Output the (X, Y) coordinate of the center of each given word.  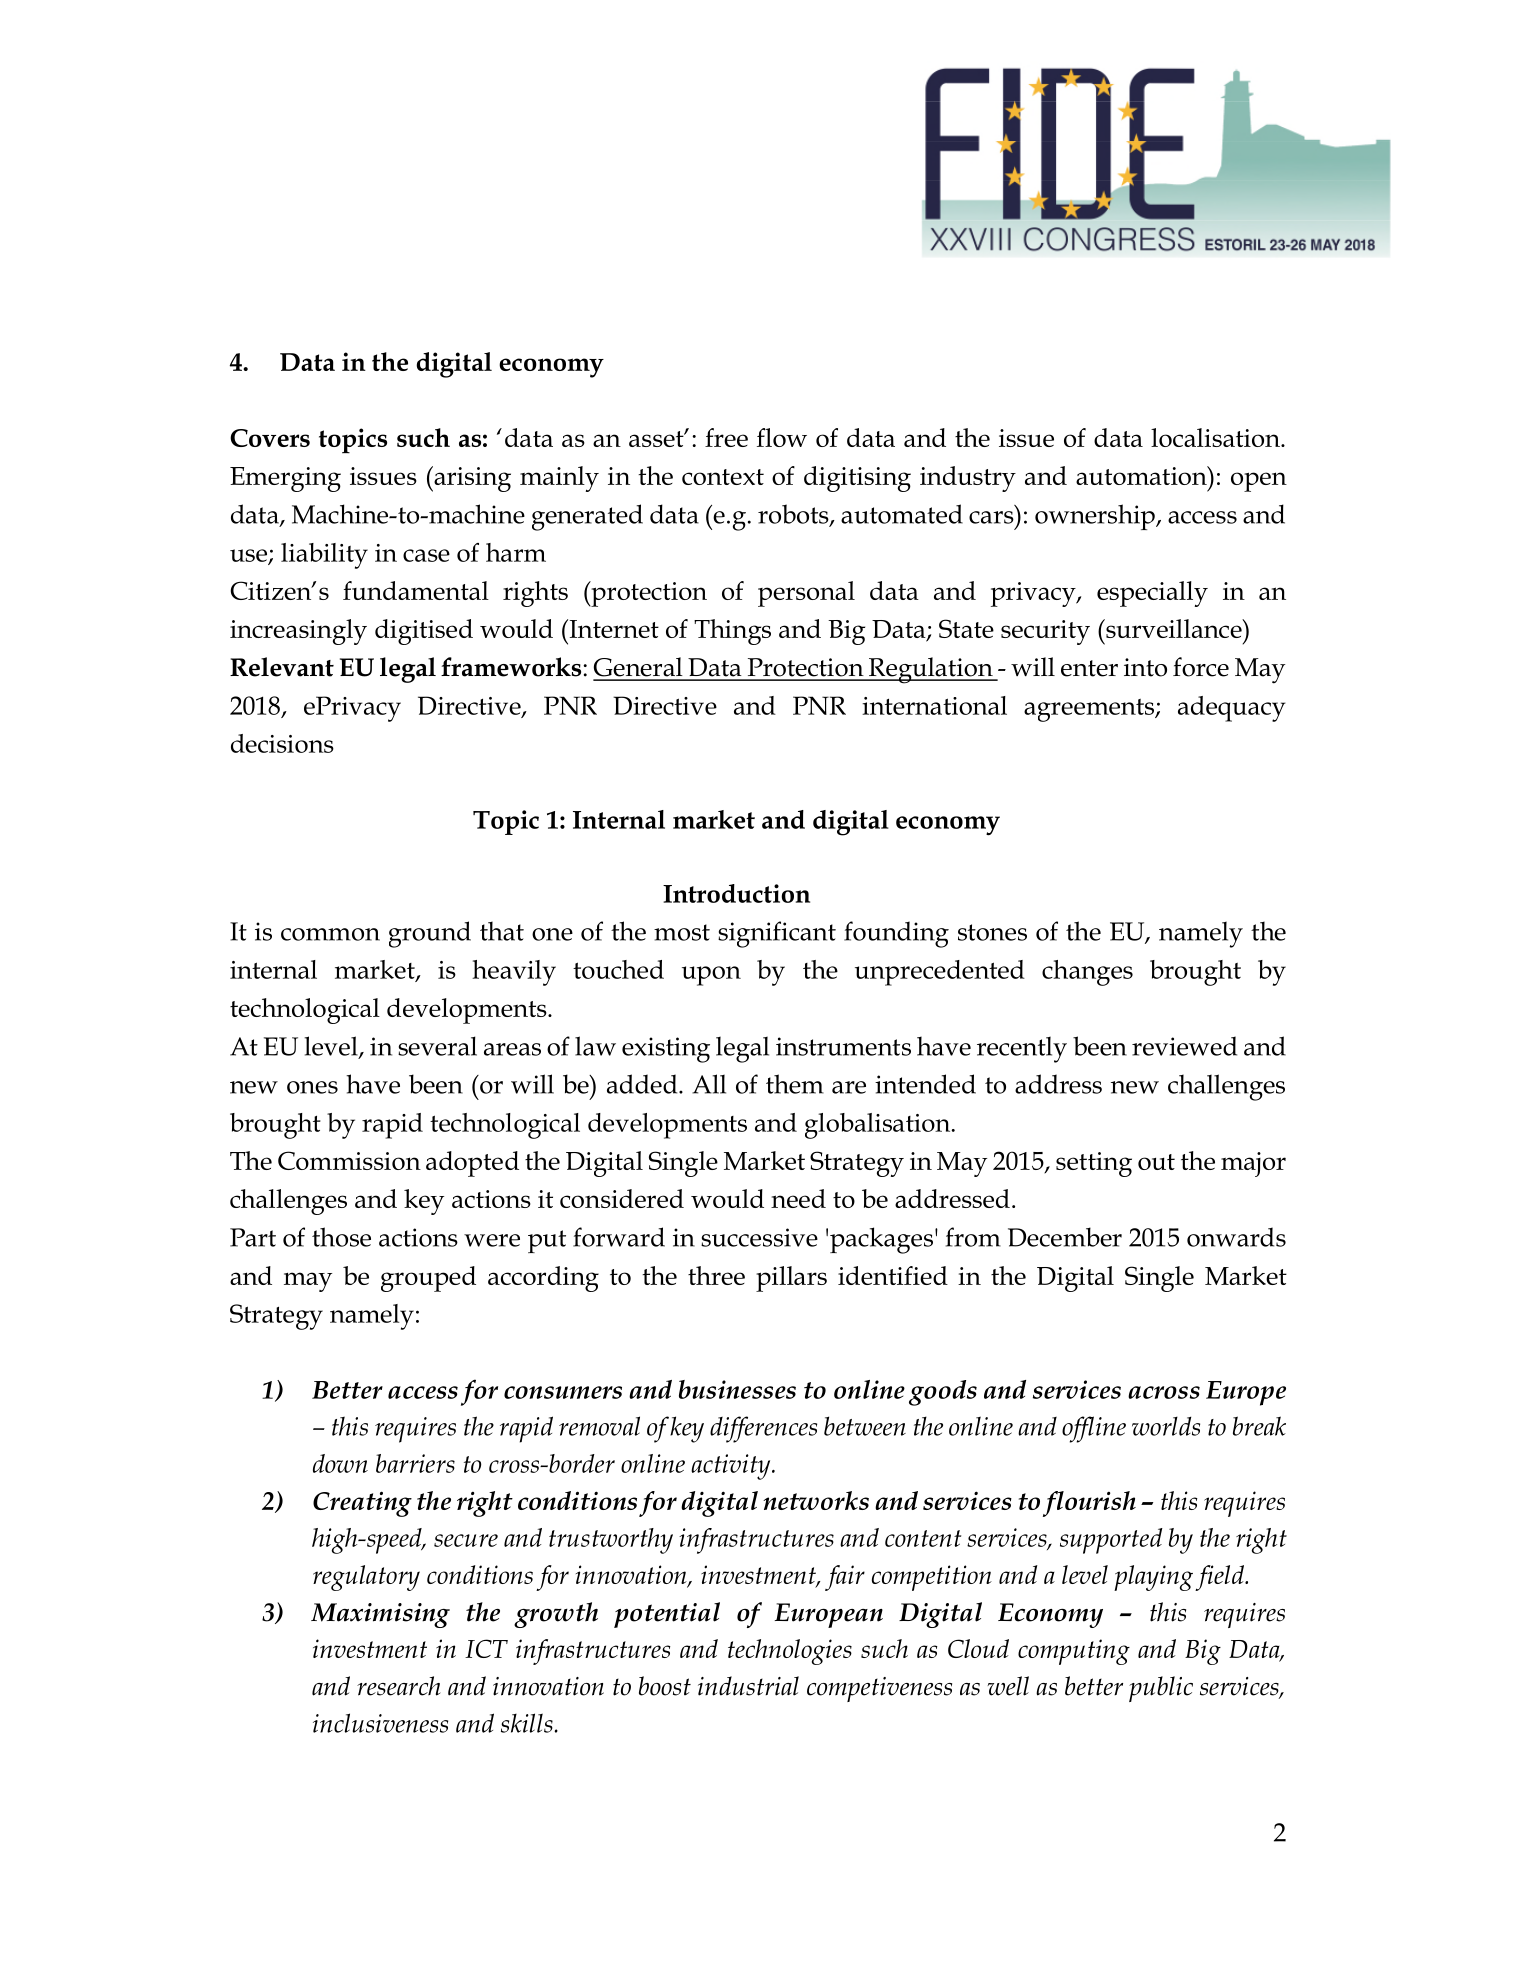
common (330, 934)
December (1065, 1237)
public (1161, 1689)
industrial (748, 1686)
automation (1142, 475)
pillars (791, 1279)
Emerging (285, 479)
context (723, 477)
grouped (428, 1279)
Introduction (736, 893)
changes (1087, 973)
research (399, 1686)
